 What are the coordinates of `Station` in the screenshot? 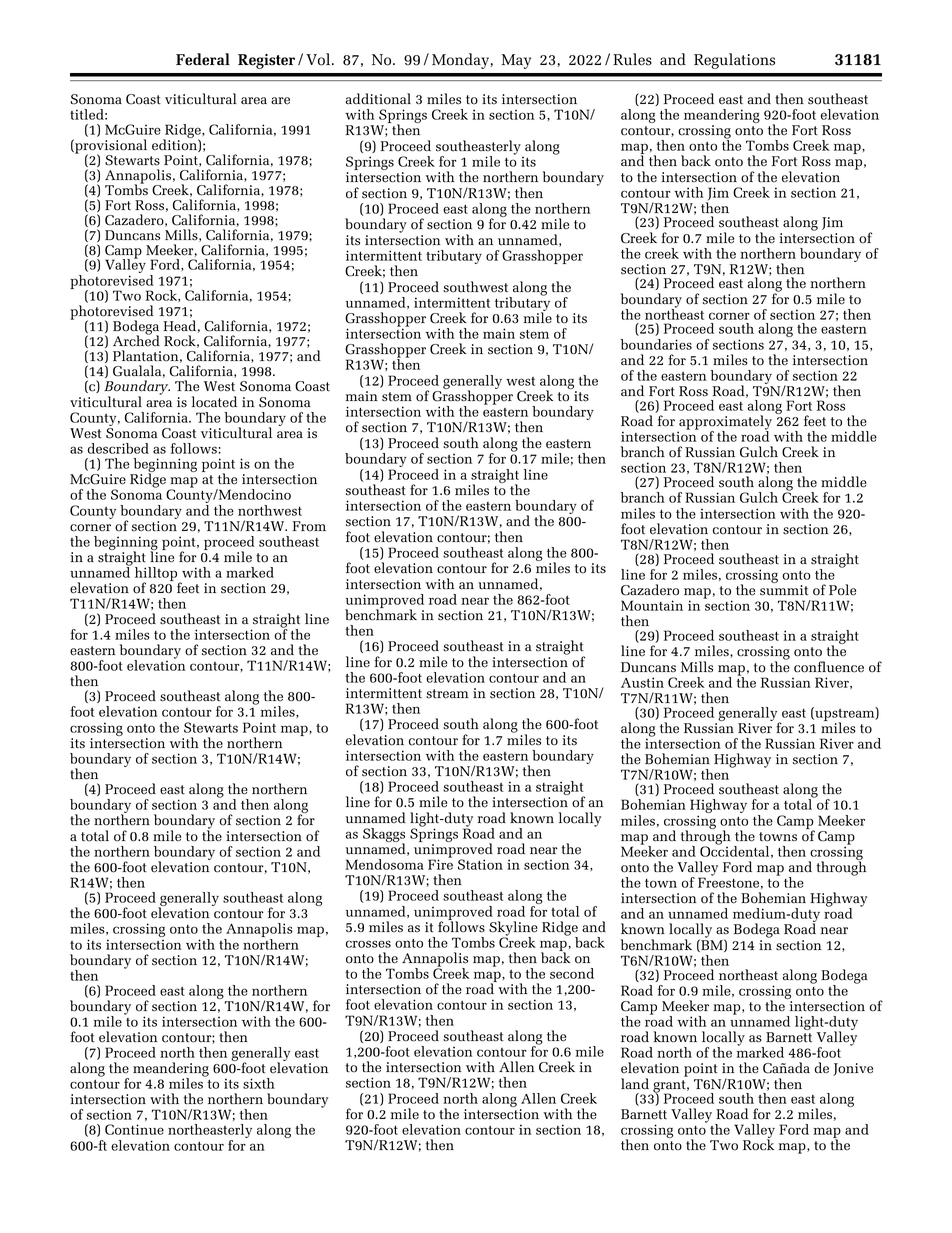 It's located at (480, 864).
